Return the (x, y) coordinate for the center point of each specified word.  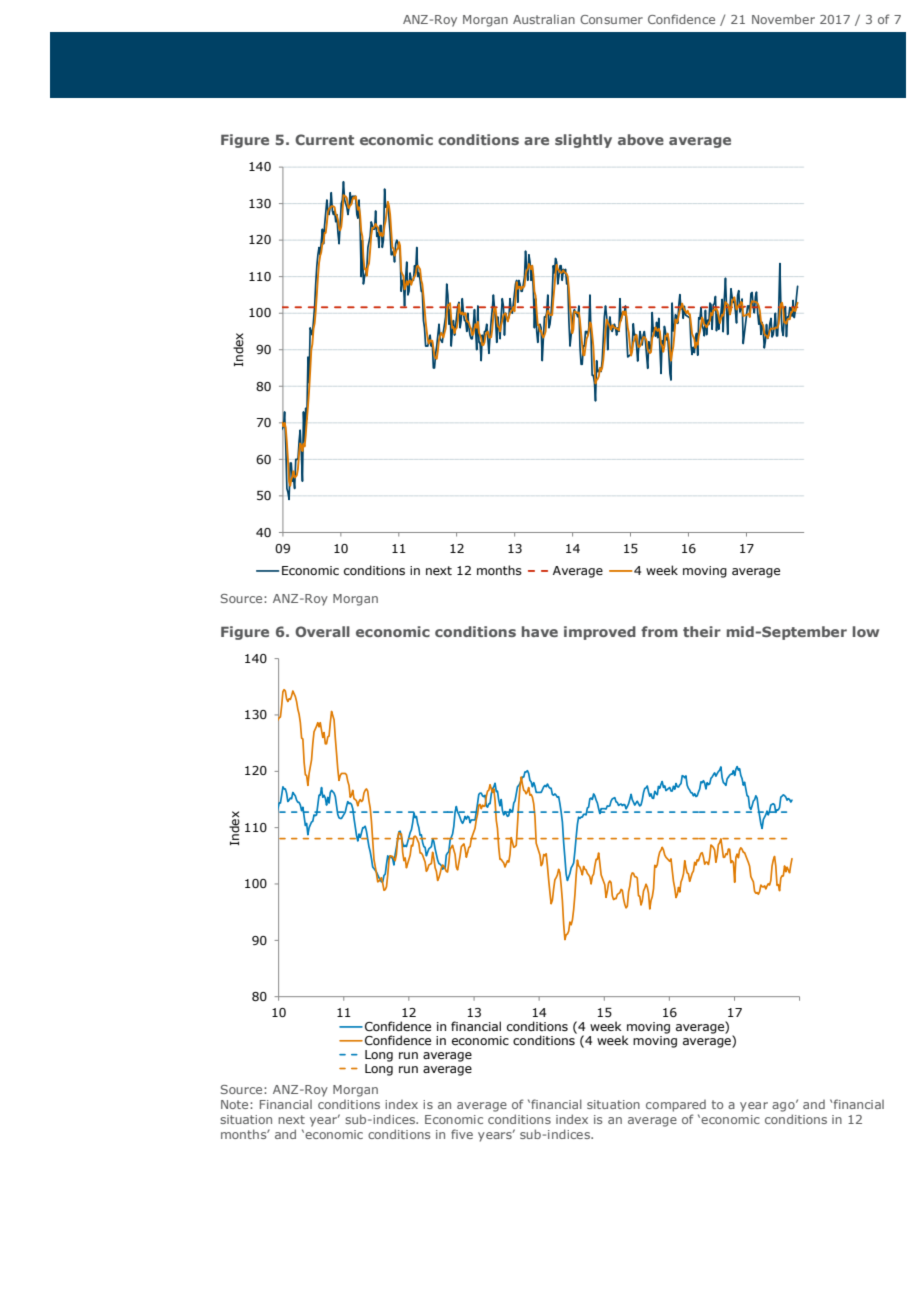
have (540, 631)
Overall (322, 631)
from (659, 631)
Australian (544, 19)
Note (236, 1104)
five (462, 1134)
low (866, 631)
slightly (583, 141)
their (702, 631)
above (641, 139)
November (783, 19)
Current (324, 139)
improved (600, 633)
